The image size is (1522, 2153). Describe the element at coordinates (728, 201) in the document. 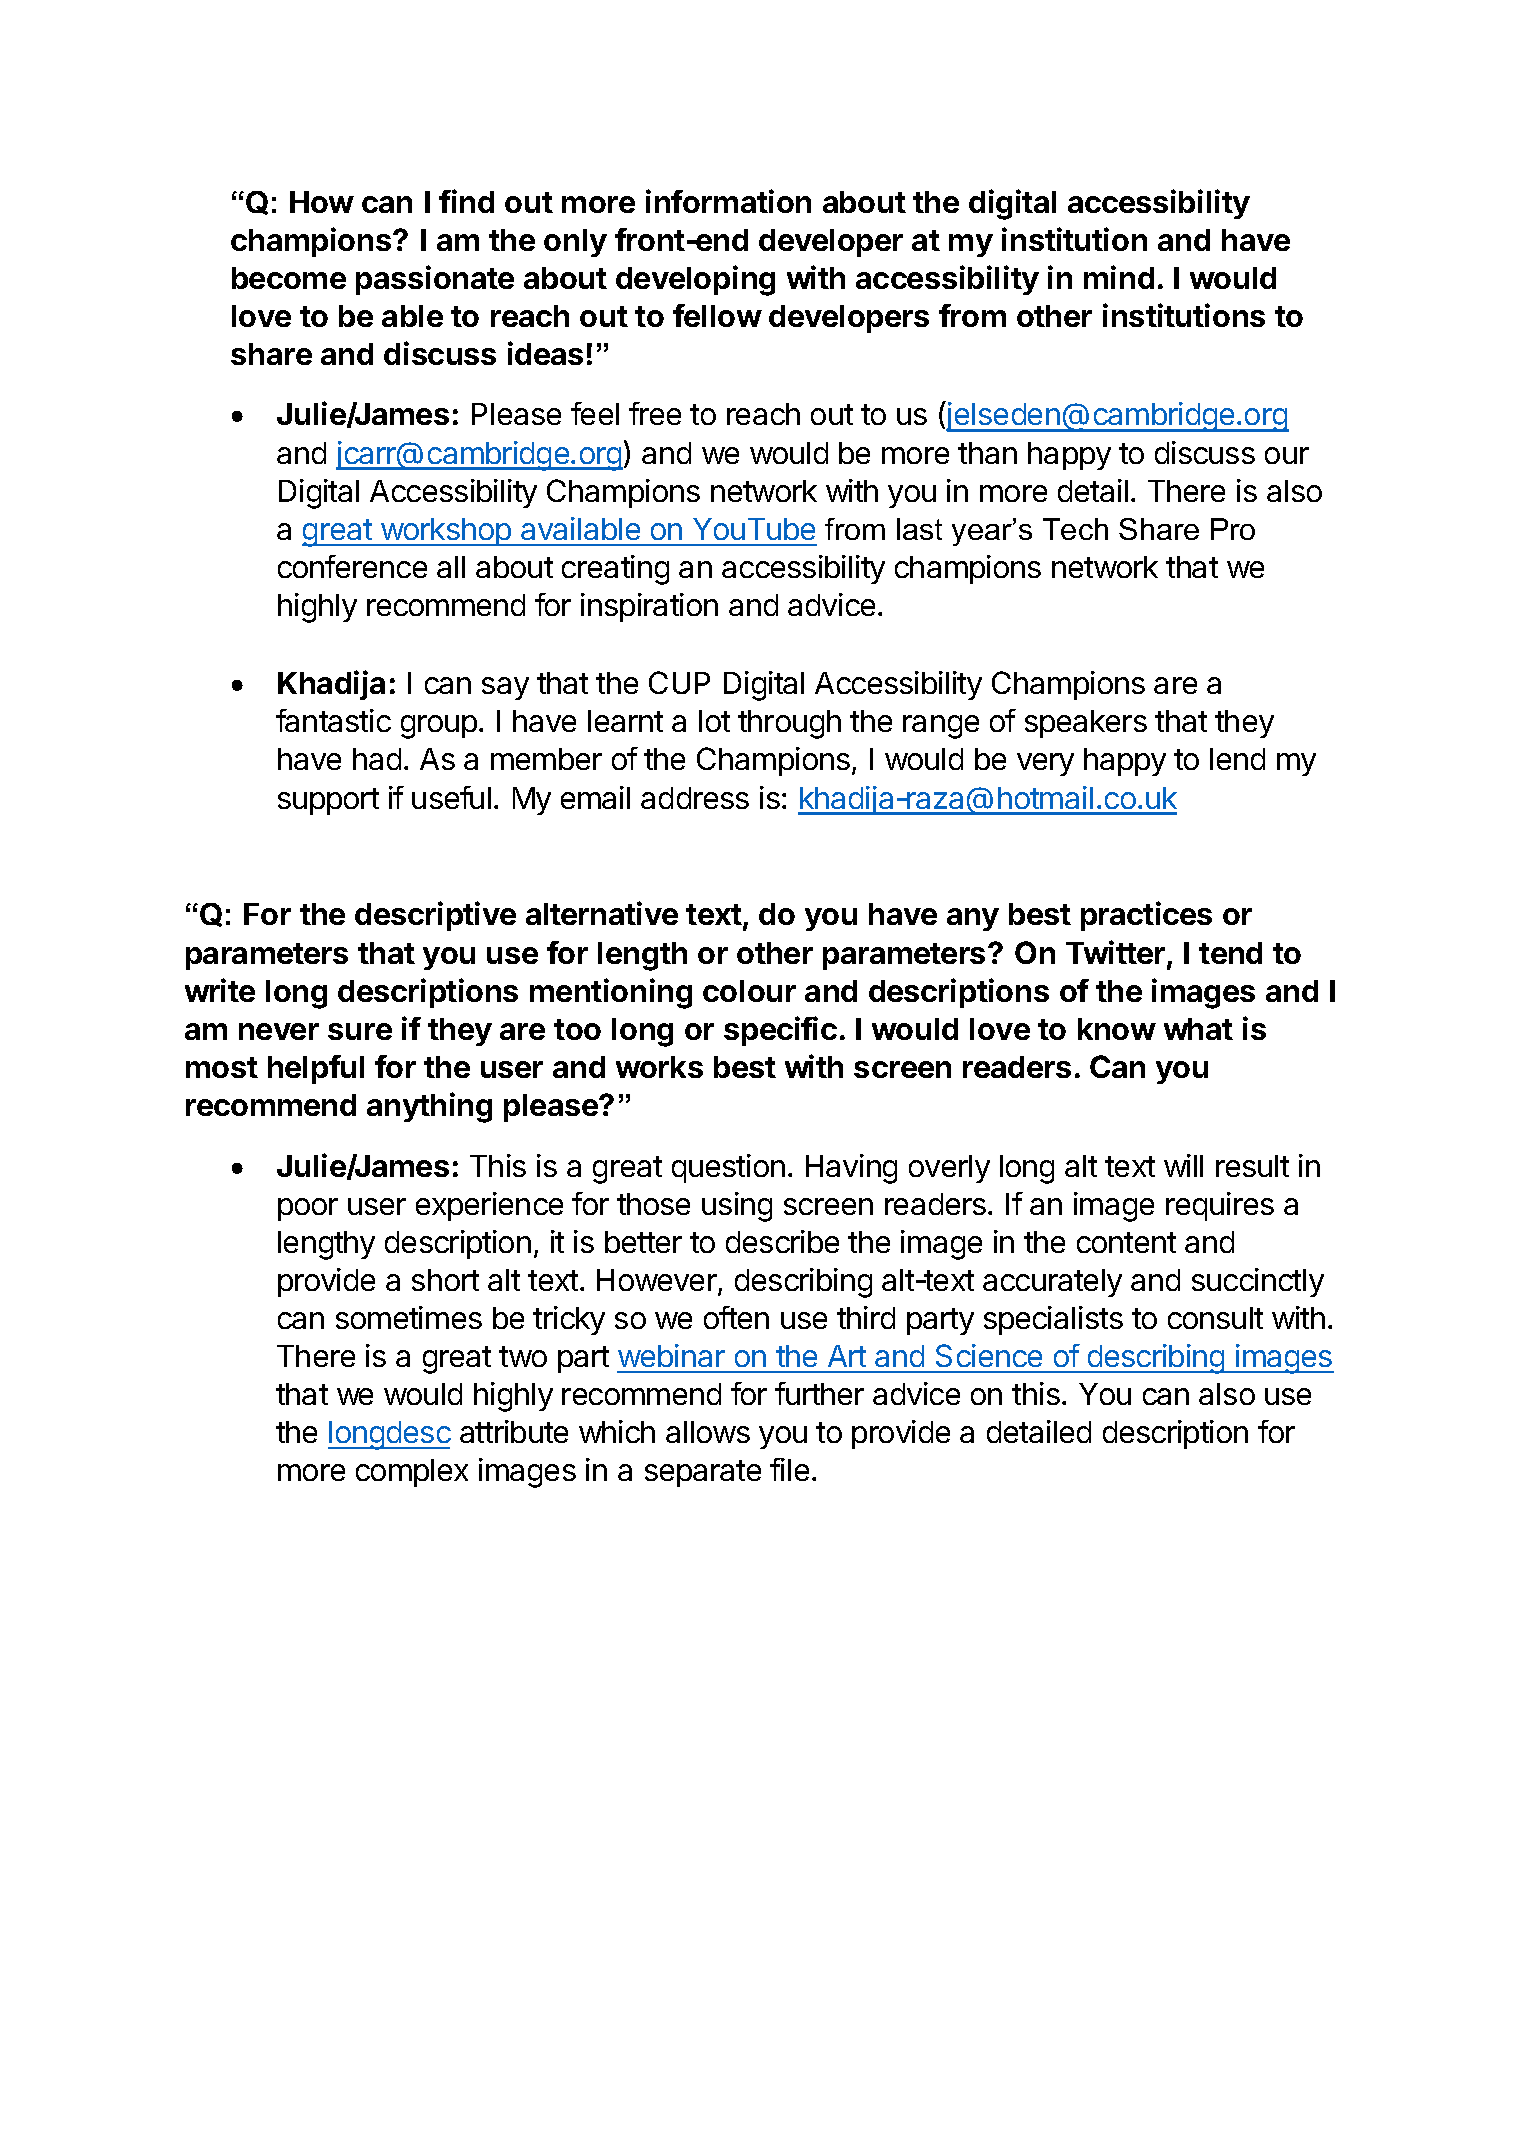

I see `information` at that location.
